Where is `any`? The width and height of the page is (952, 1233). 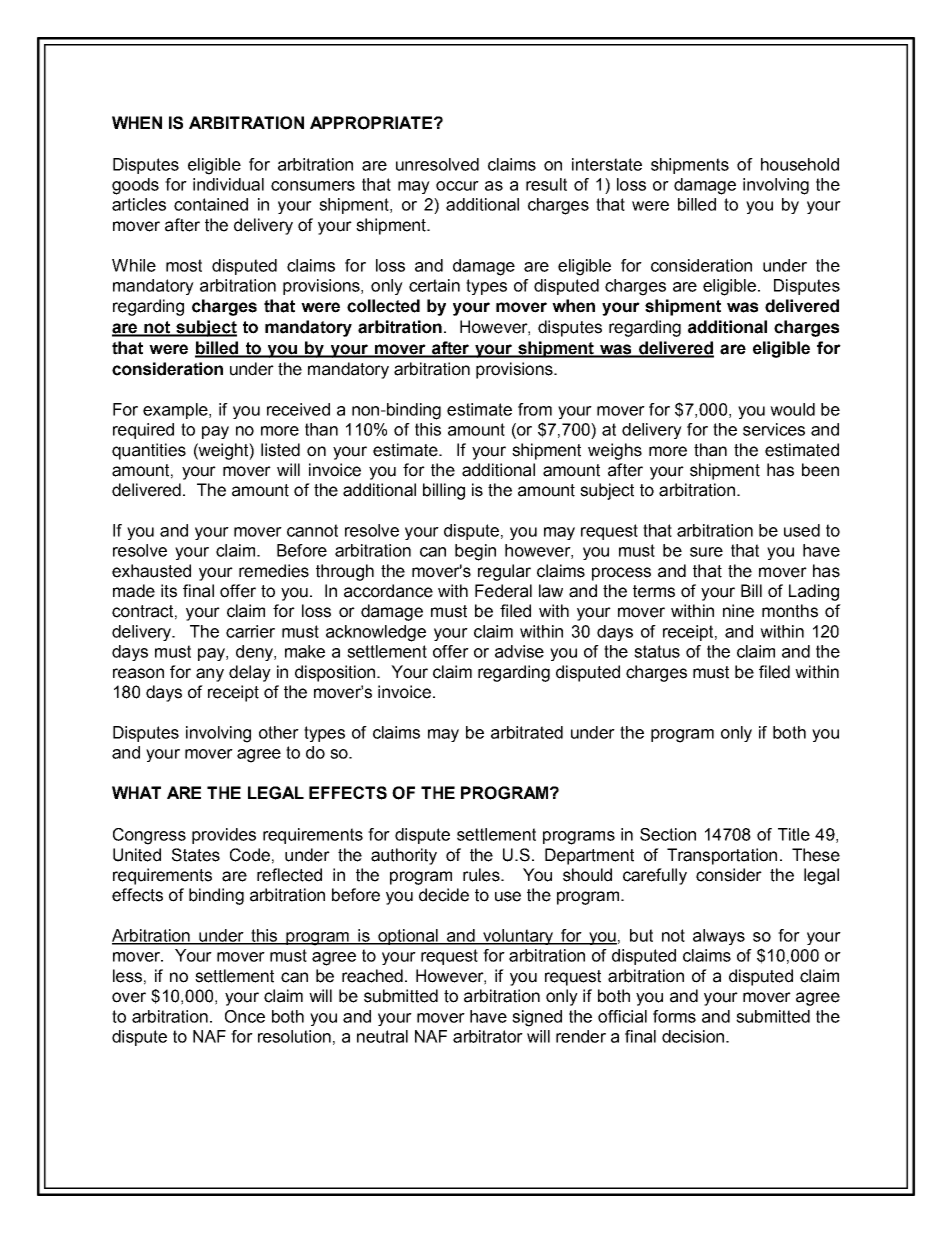
any is located at coordinates (210, 675).
